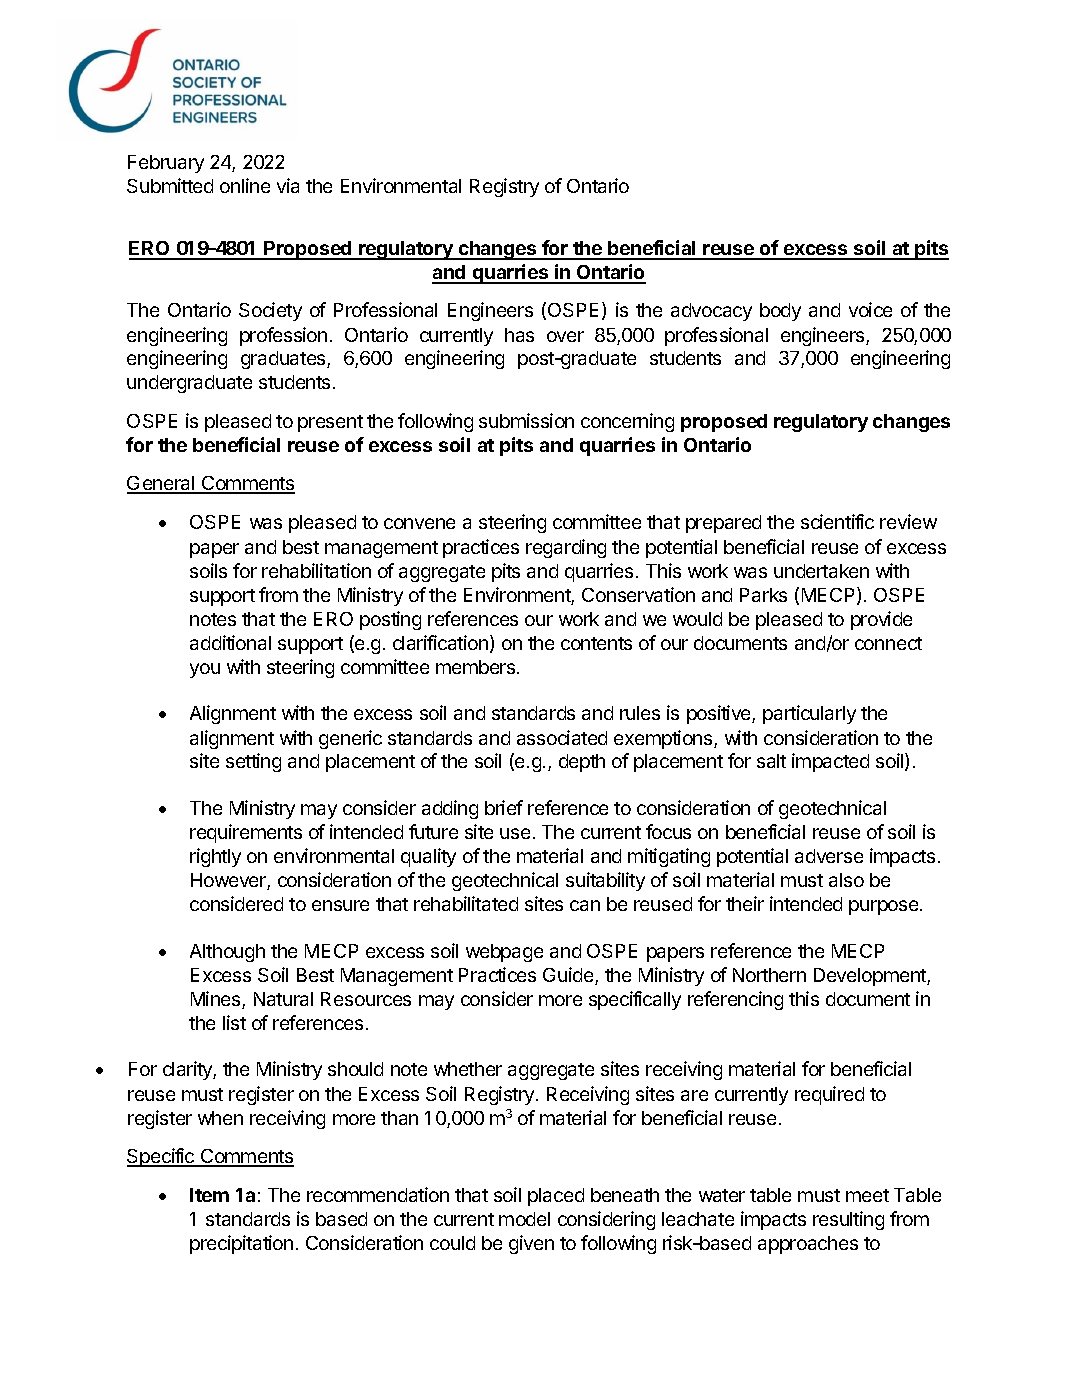 This page has width=1078, height=1396. I want to click on particularly, so click(809, 714).
